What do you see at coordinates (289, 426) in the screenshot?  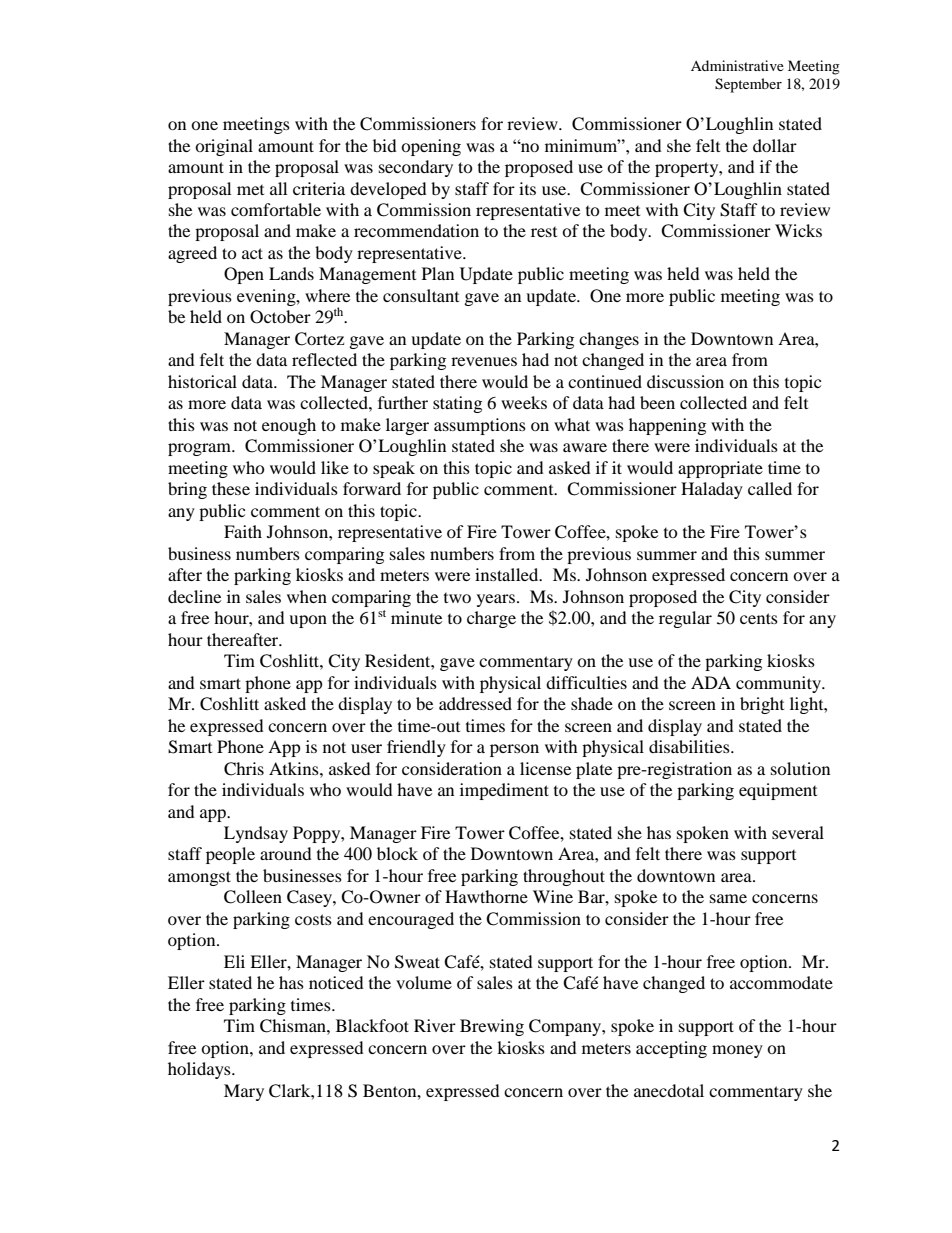 I see `enough` at bounding box center [289, 426].
